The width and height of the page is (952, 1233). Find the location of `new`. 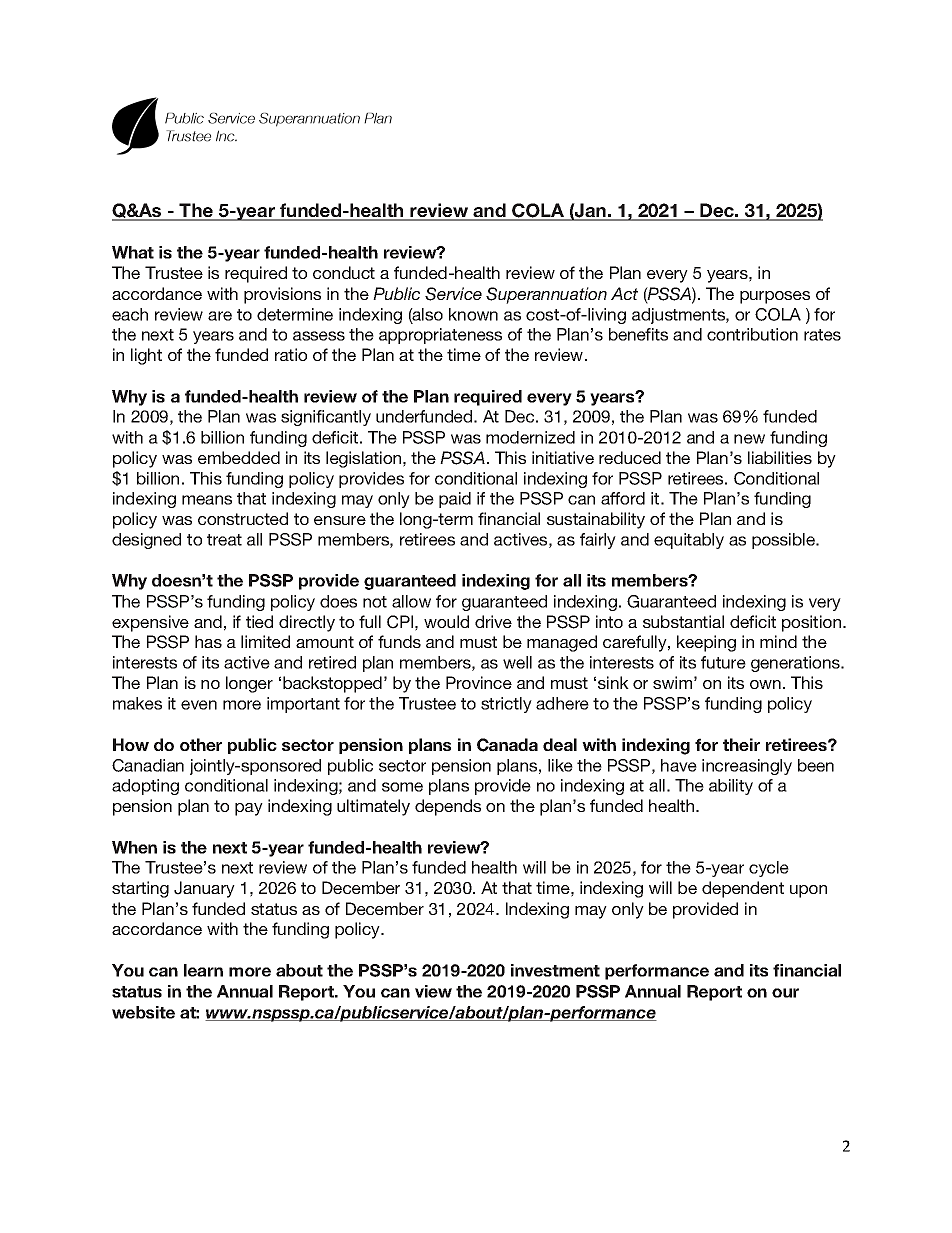

new is located at coordinates (749, 439).
